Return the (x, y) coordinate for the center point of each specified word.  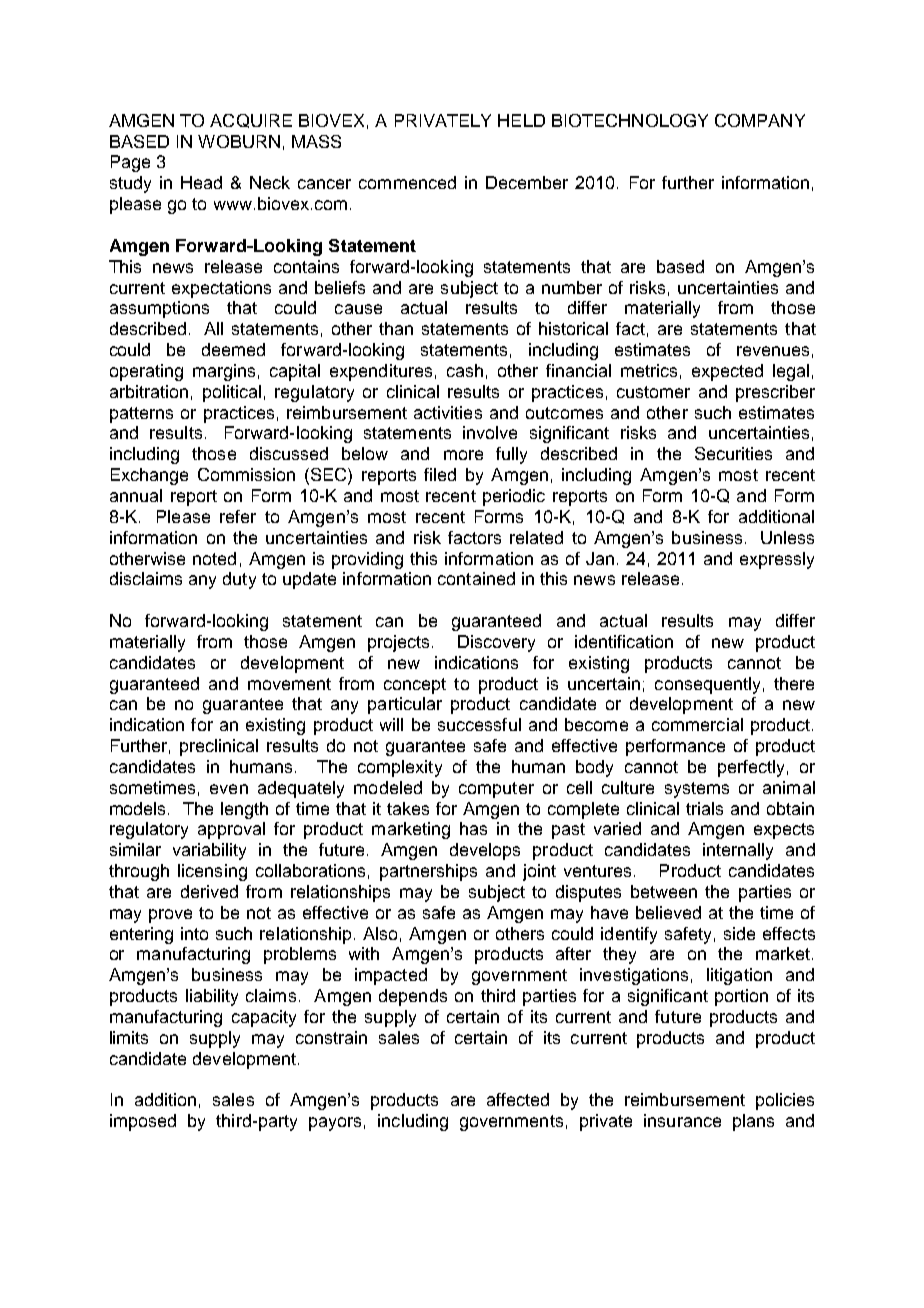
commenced (407, 182)
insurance (682, 1120)
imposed (143, 1122)
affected (518, 1099)
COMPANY (760, 120)
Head (201, 182)
